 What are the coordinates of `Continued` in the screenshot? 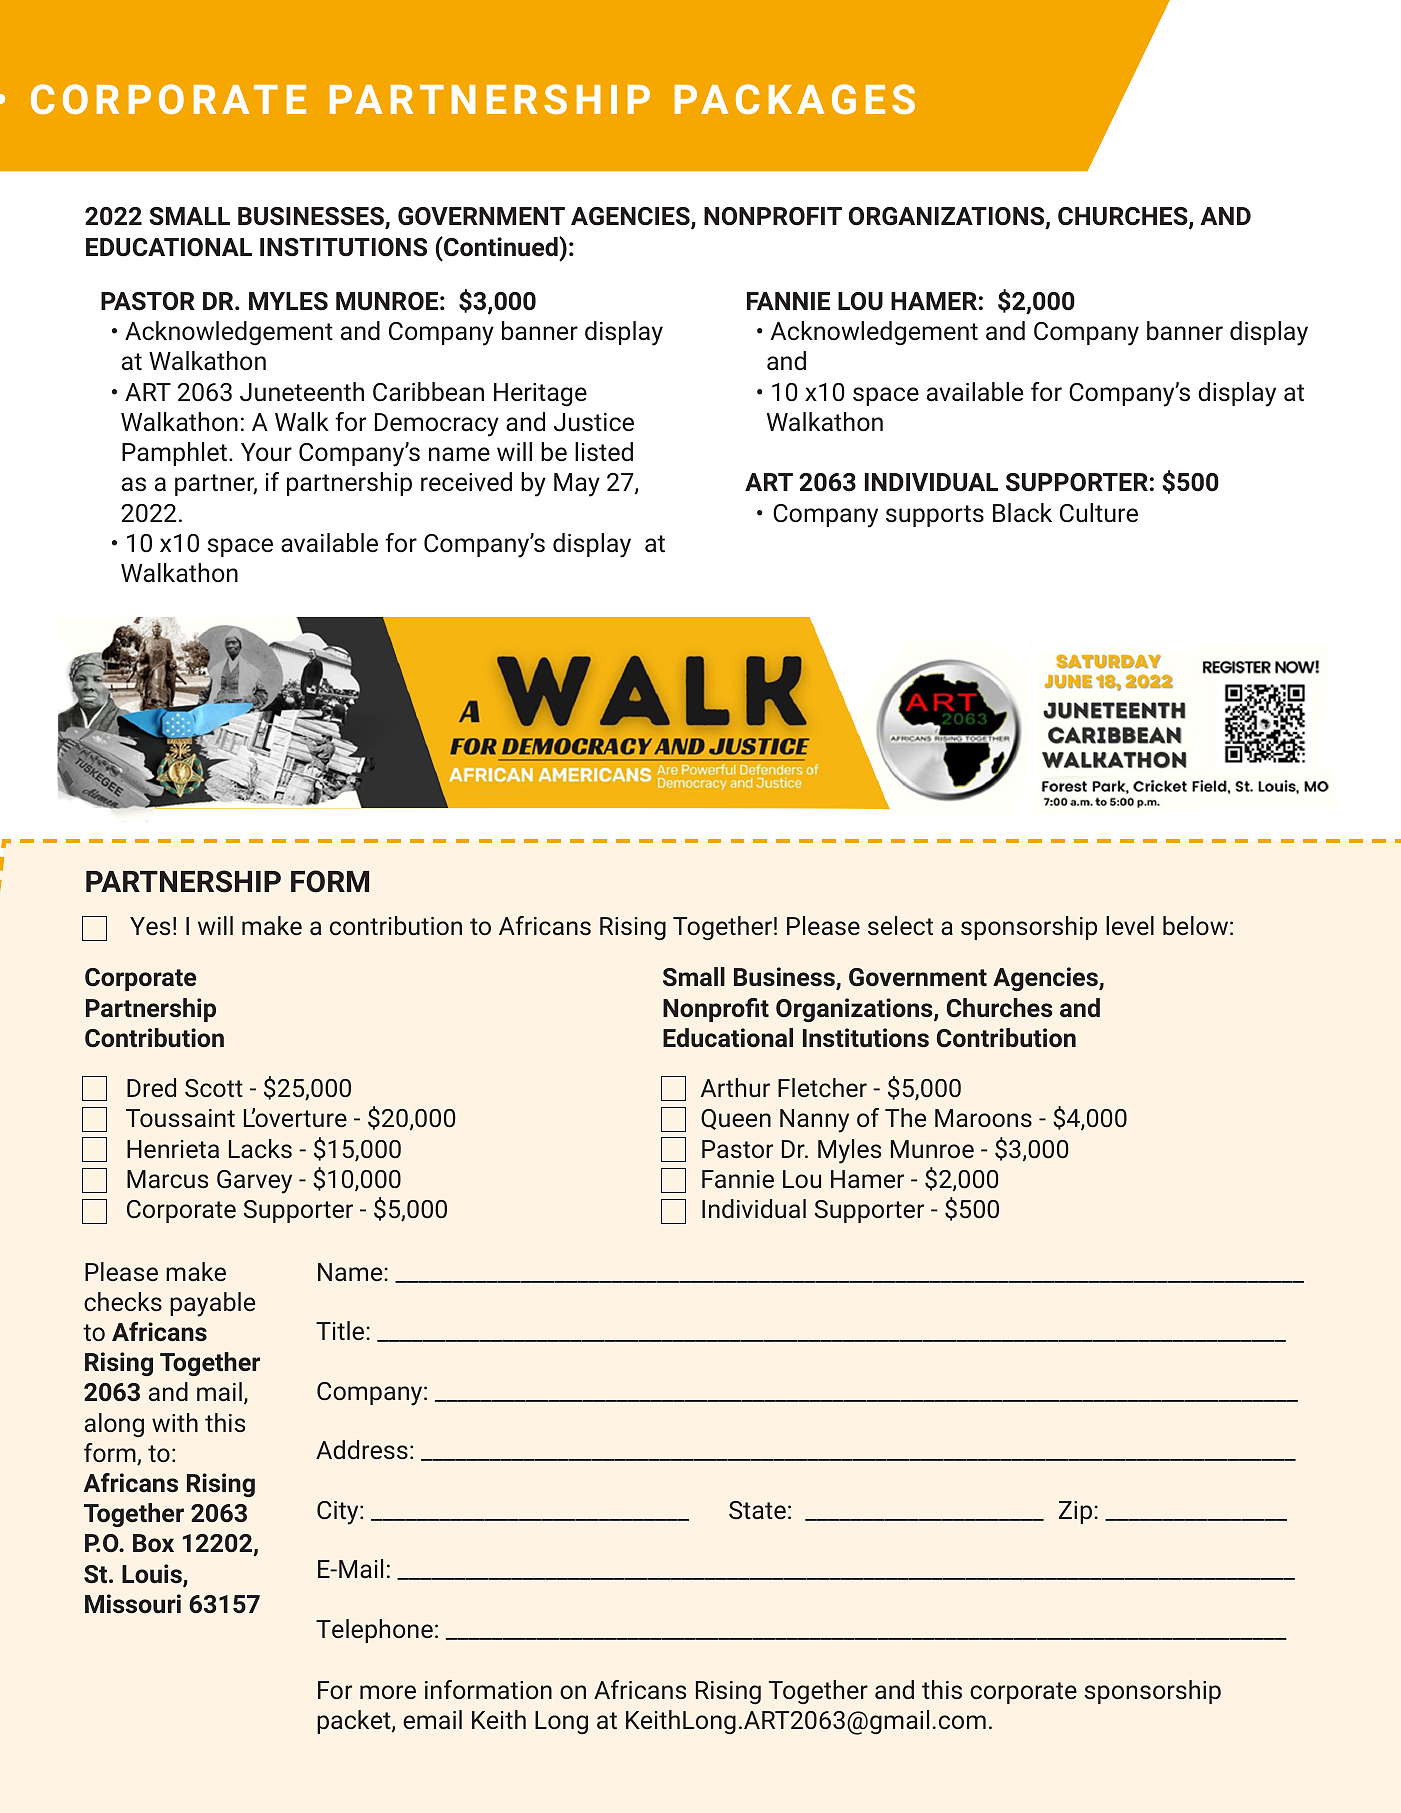 It's located at (501, 247).
